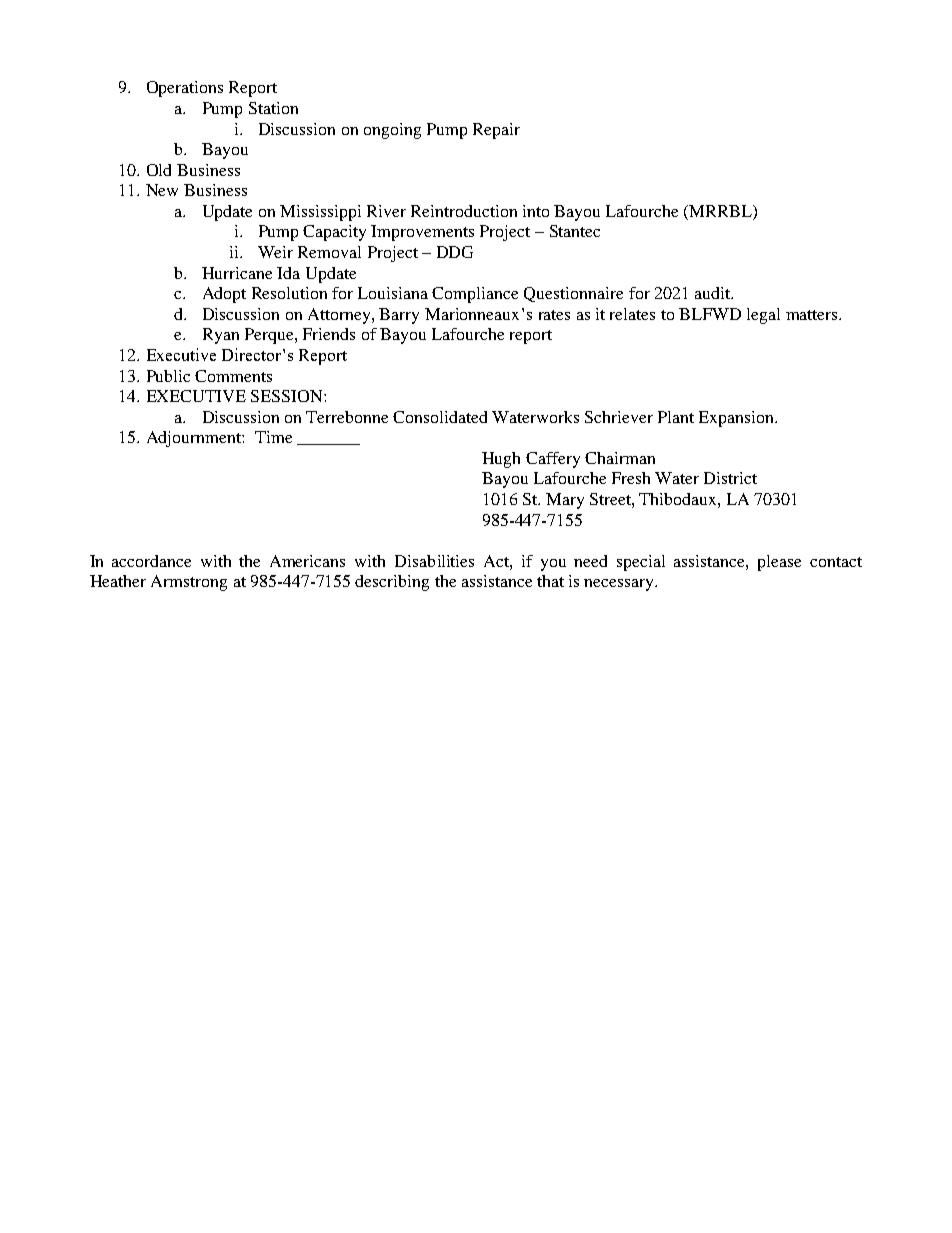 The image size is (952, 1233). I want to click on Operations, so click(185, 89).
